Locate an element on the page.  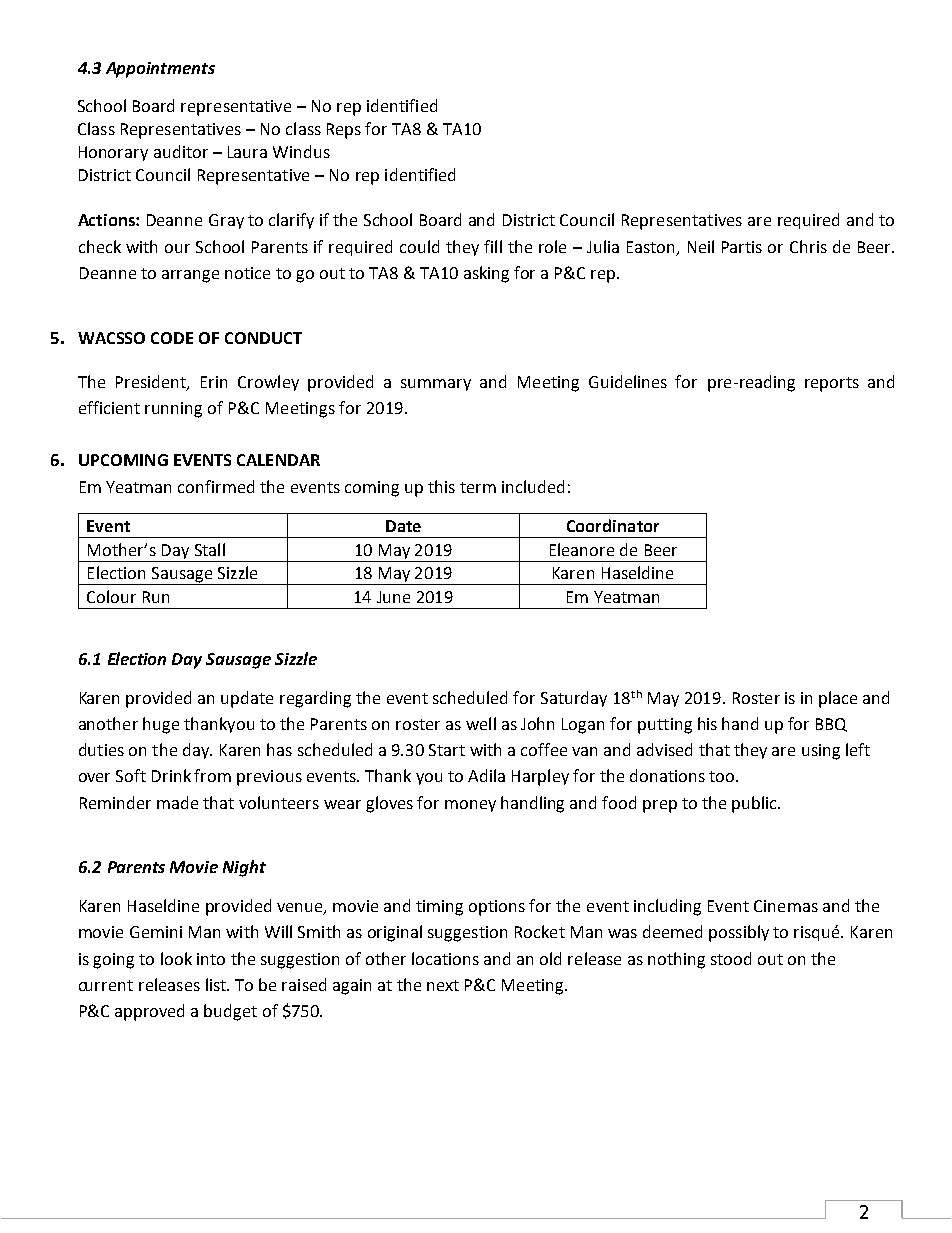
Chris is located at coordinates (808, 246).
